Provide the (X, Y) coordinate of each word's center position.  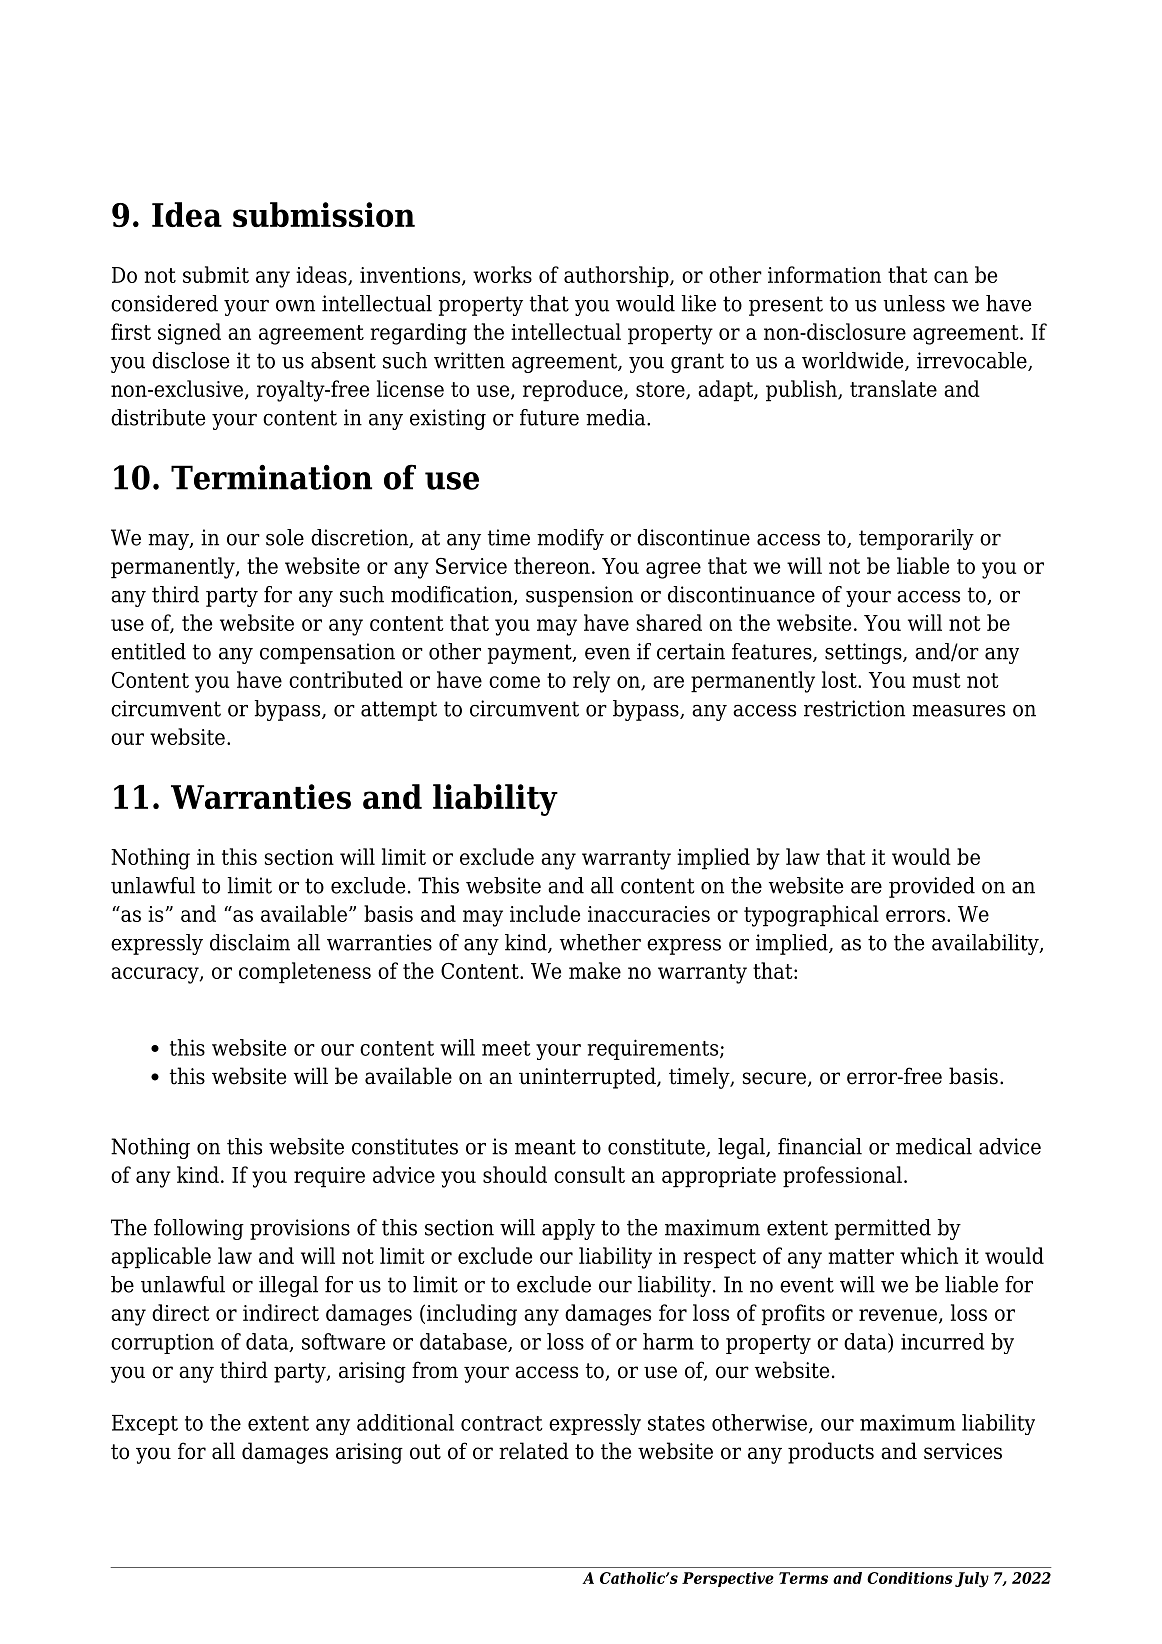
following (199, 1229)
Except (145, 1425)
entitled (148, 651)
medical (934, 1146)
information (824, 274)
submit (216, 274)
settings (864, 653)
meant (545, 1147)
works (502, 274)
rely (591, 682)
